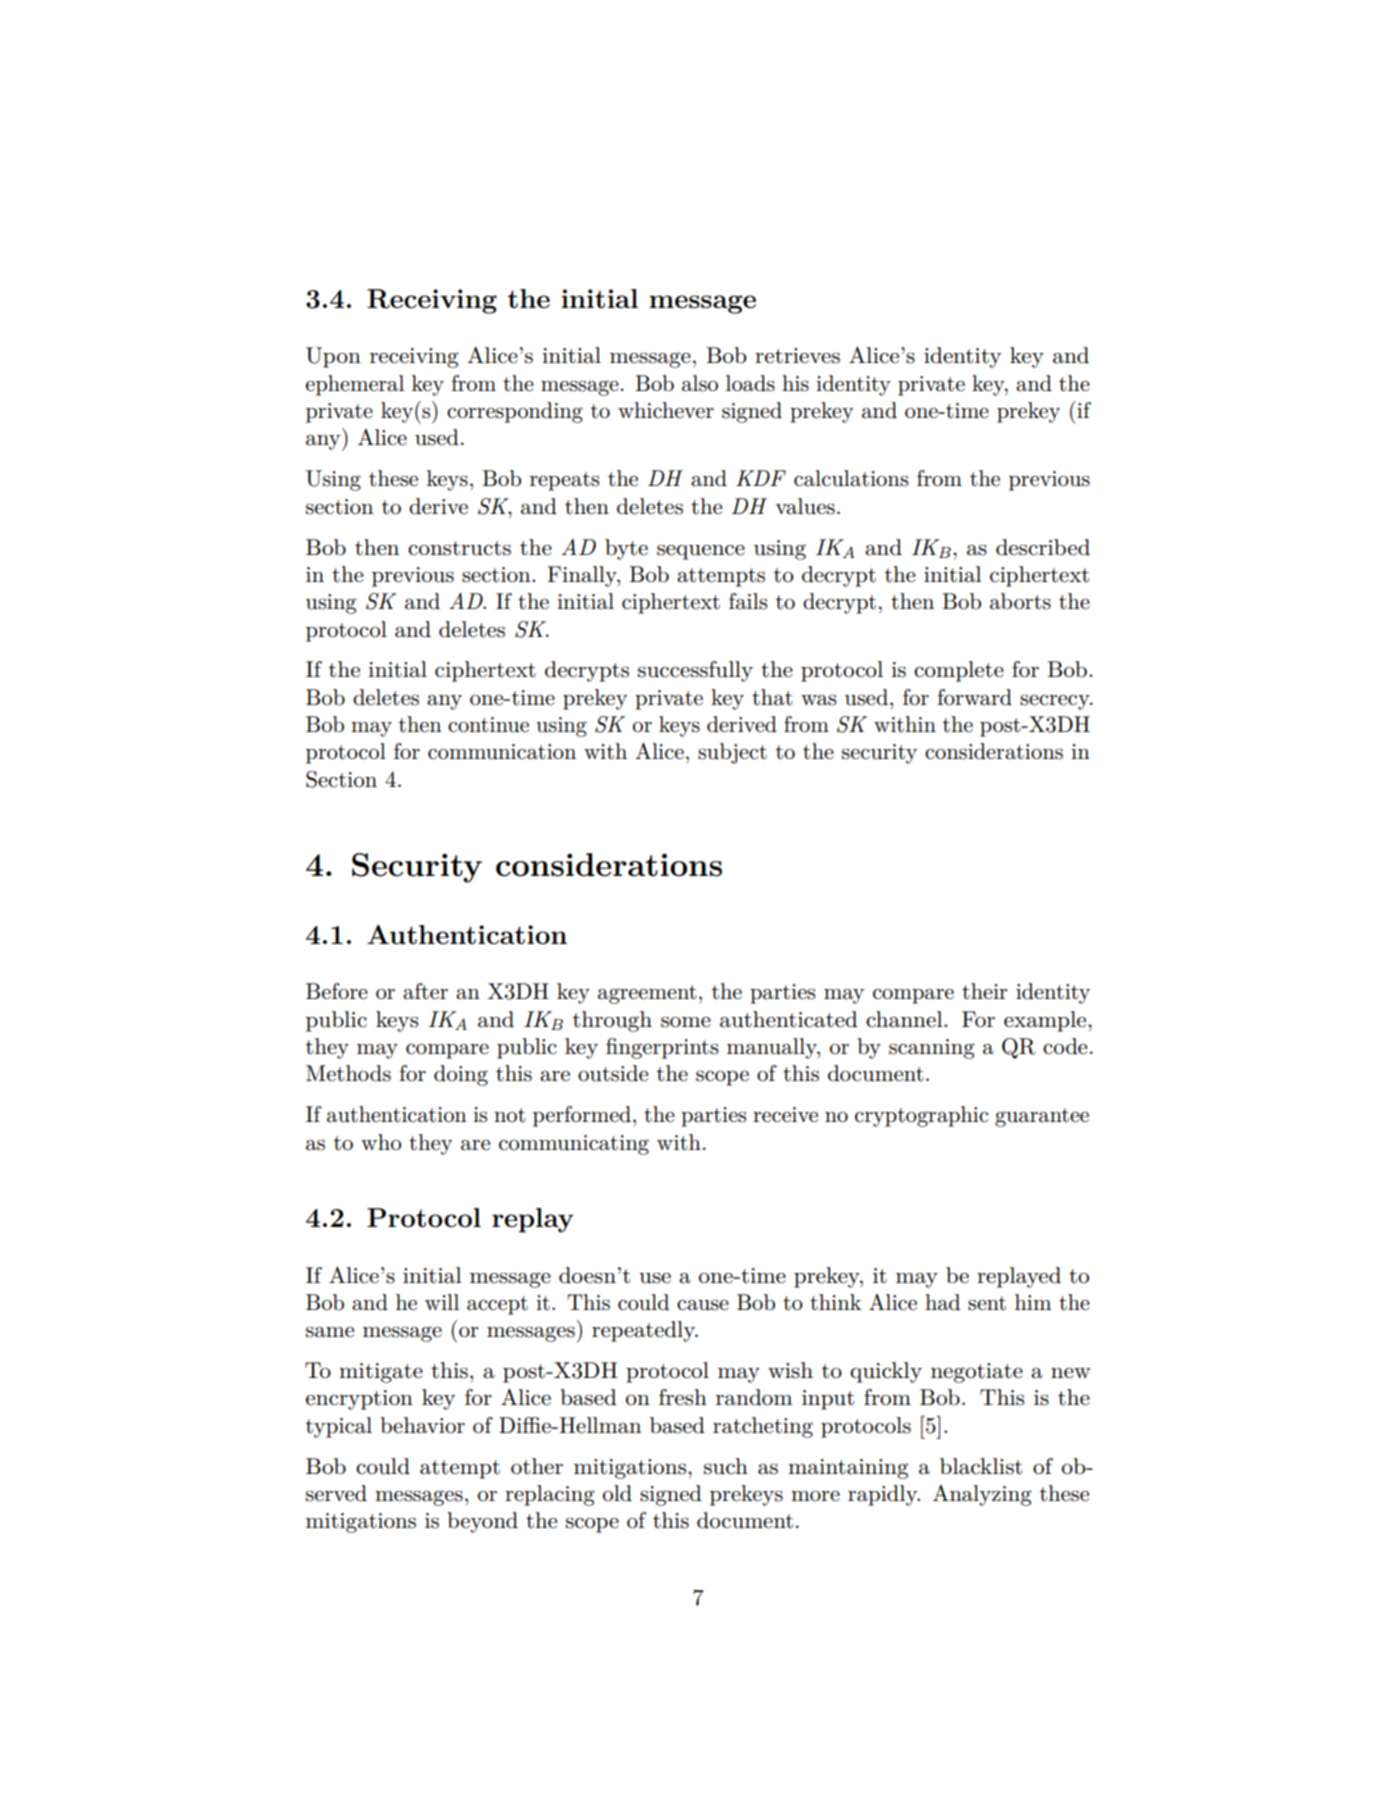 The width and height of the screenshot is (1398, 1809). Describe the element at coordinates (700, 383) in the screenshot. I see `also` at that location.
